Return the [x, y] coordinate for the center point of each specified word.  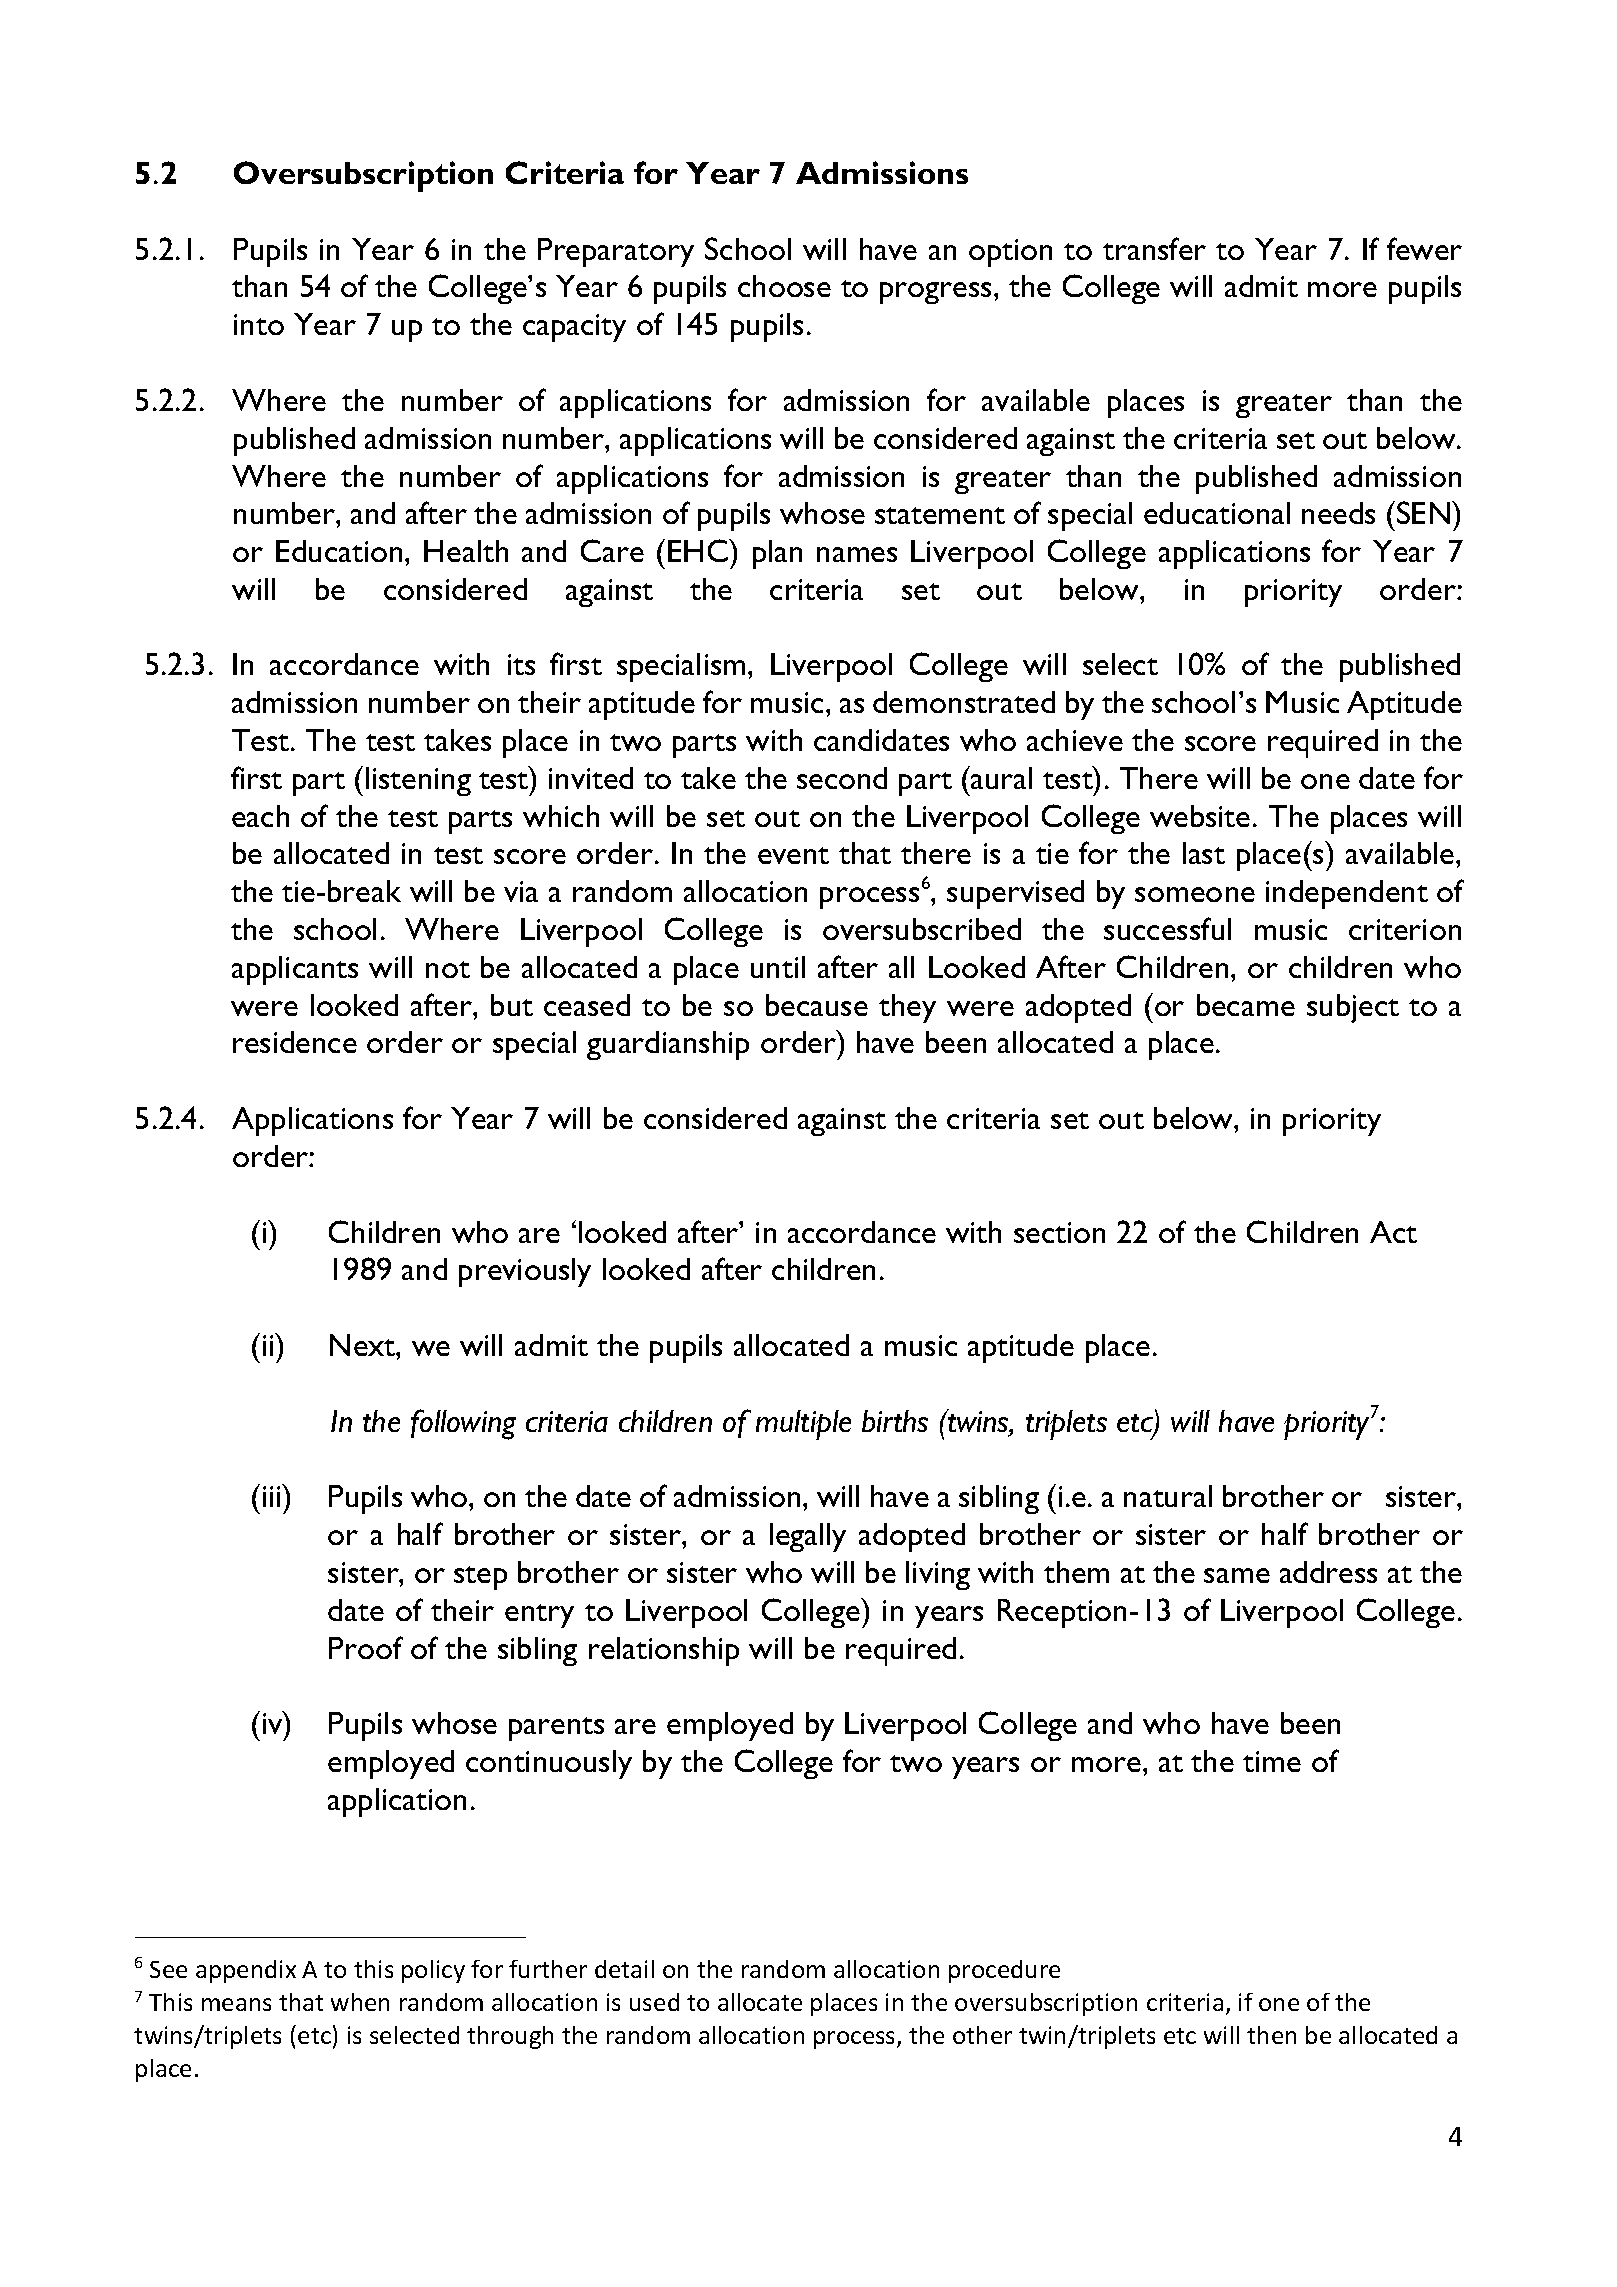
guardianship [668, 1045]
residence [295, 1042]
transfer [1154, 248]
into [259, 324]
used [654, 2002]
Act [1393, 1232]
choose [784, 286]
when [360, 2002]
